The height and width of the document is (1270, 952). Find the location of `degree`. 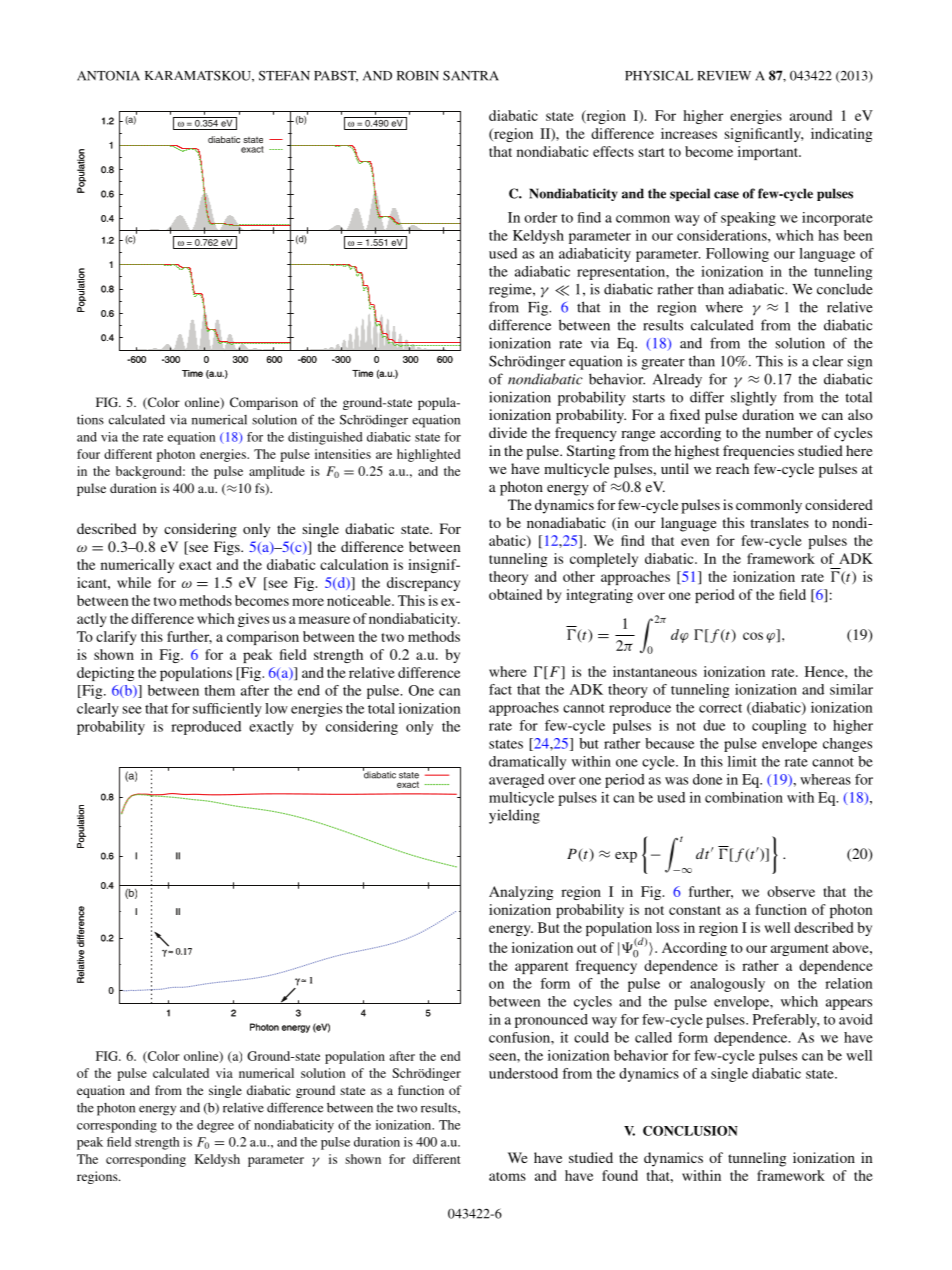

degree is located at coordinates (215, 1126).
